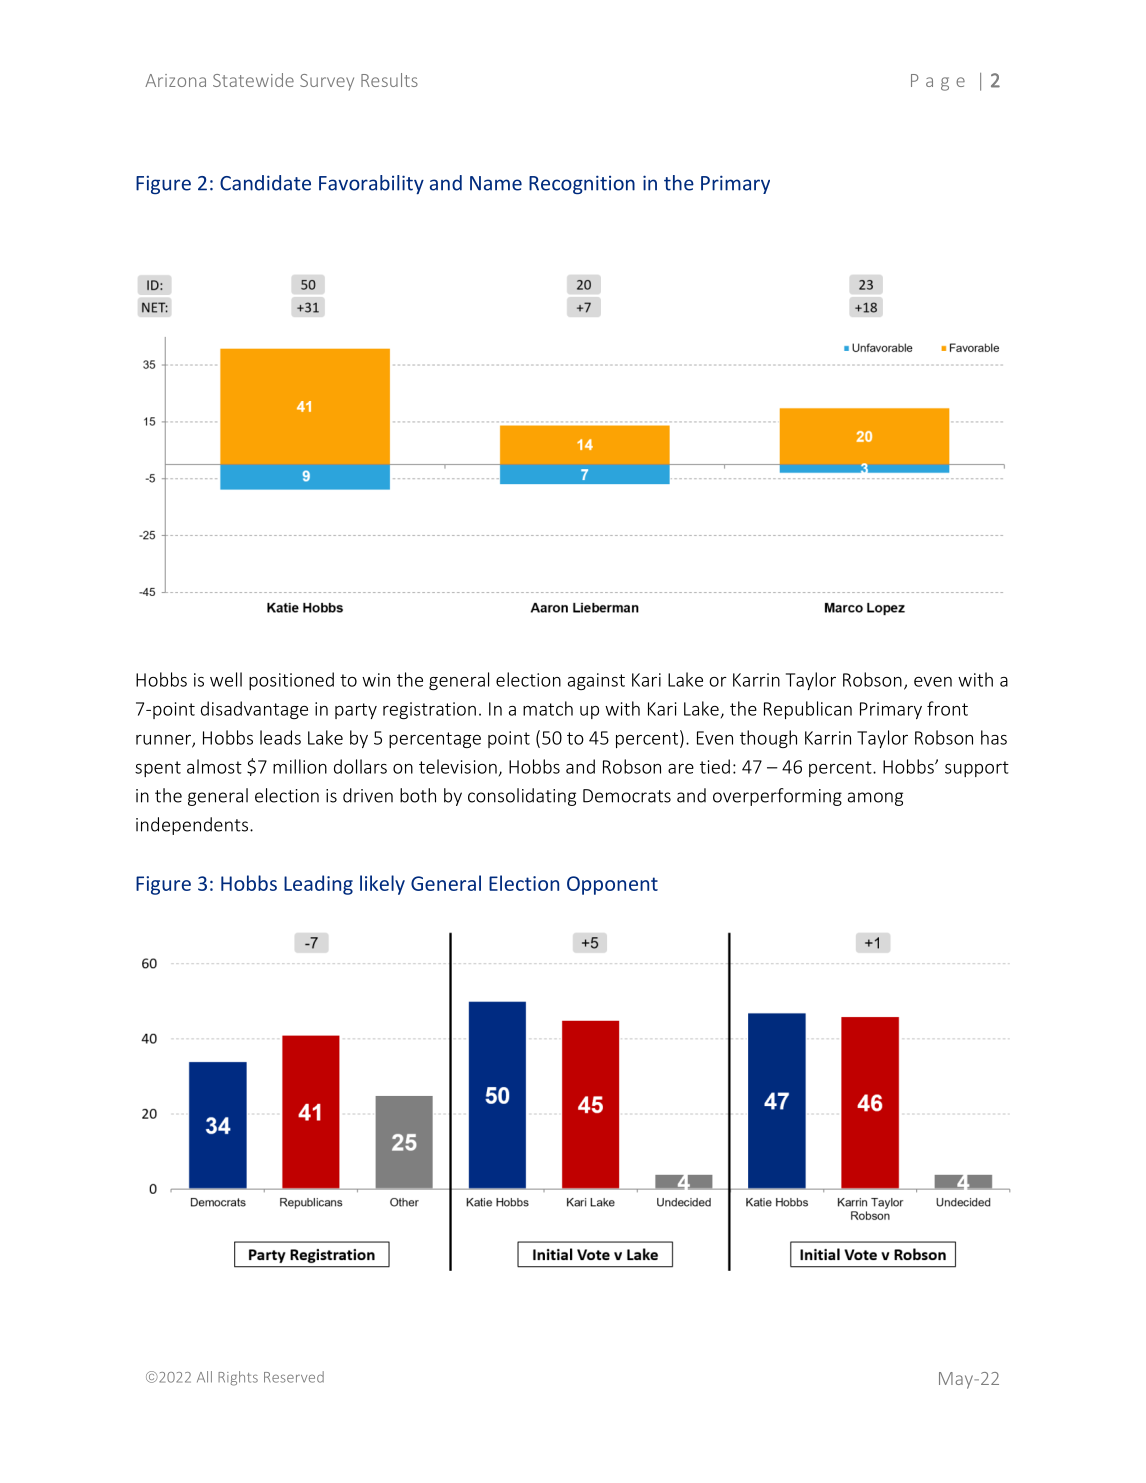 This screenshot has height=1483, width=1146. What do you see at coordinates (253, 80) in the screenshot?
I see `Statewide` at bounding box center [253, 80].
